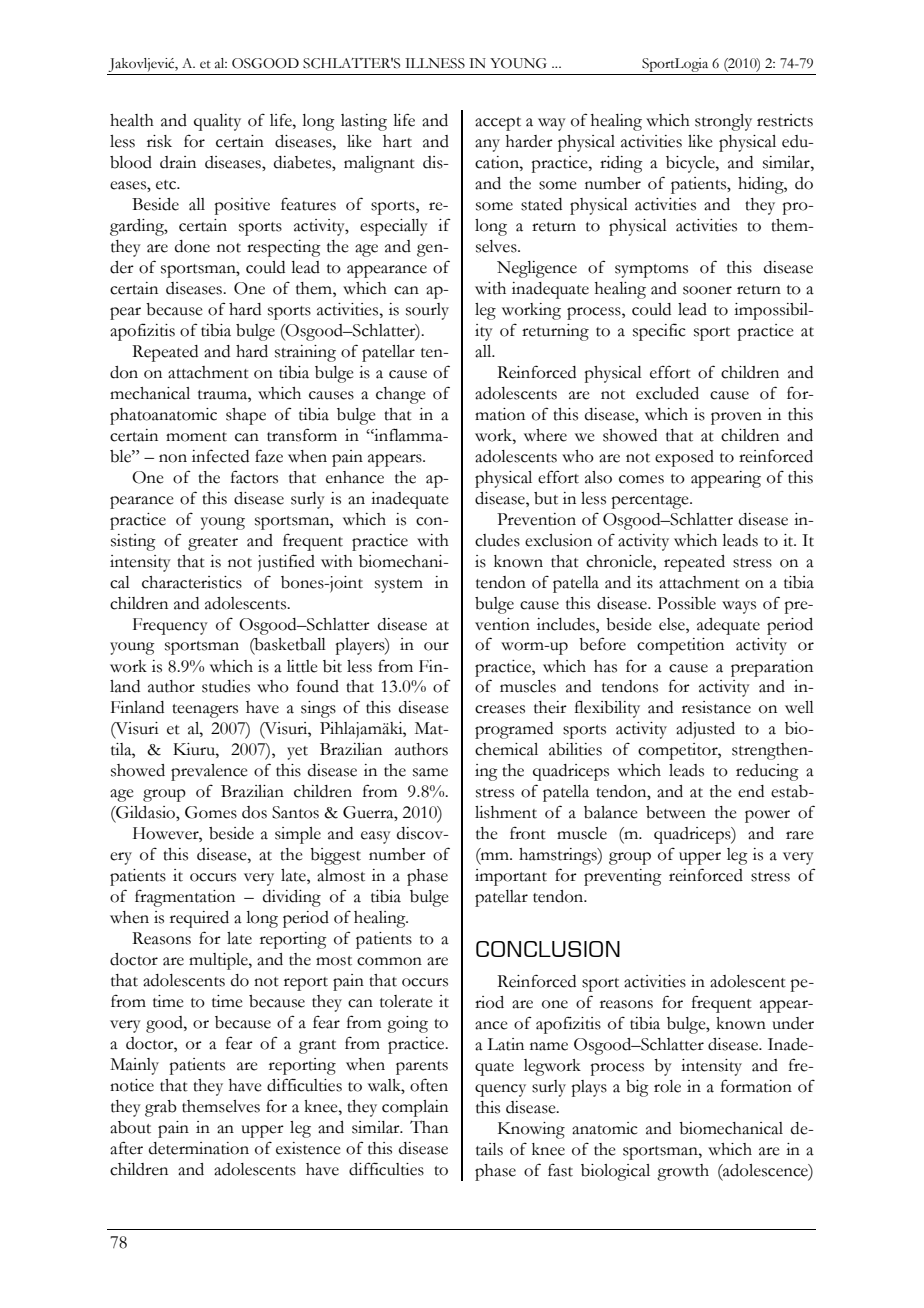 Image resolution: width=924 pixels, height=1308 pixels. What do you see at coordinates (199, 1148) in the page?
I see `determination` at bounding box center [199, 1148].
